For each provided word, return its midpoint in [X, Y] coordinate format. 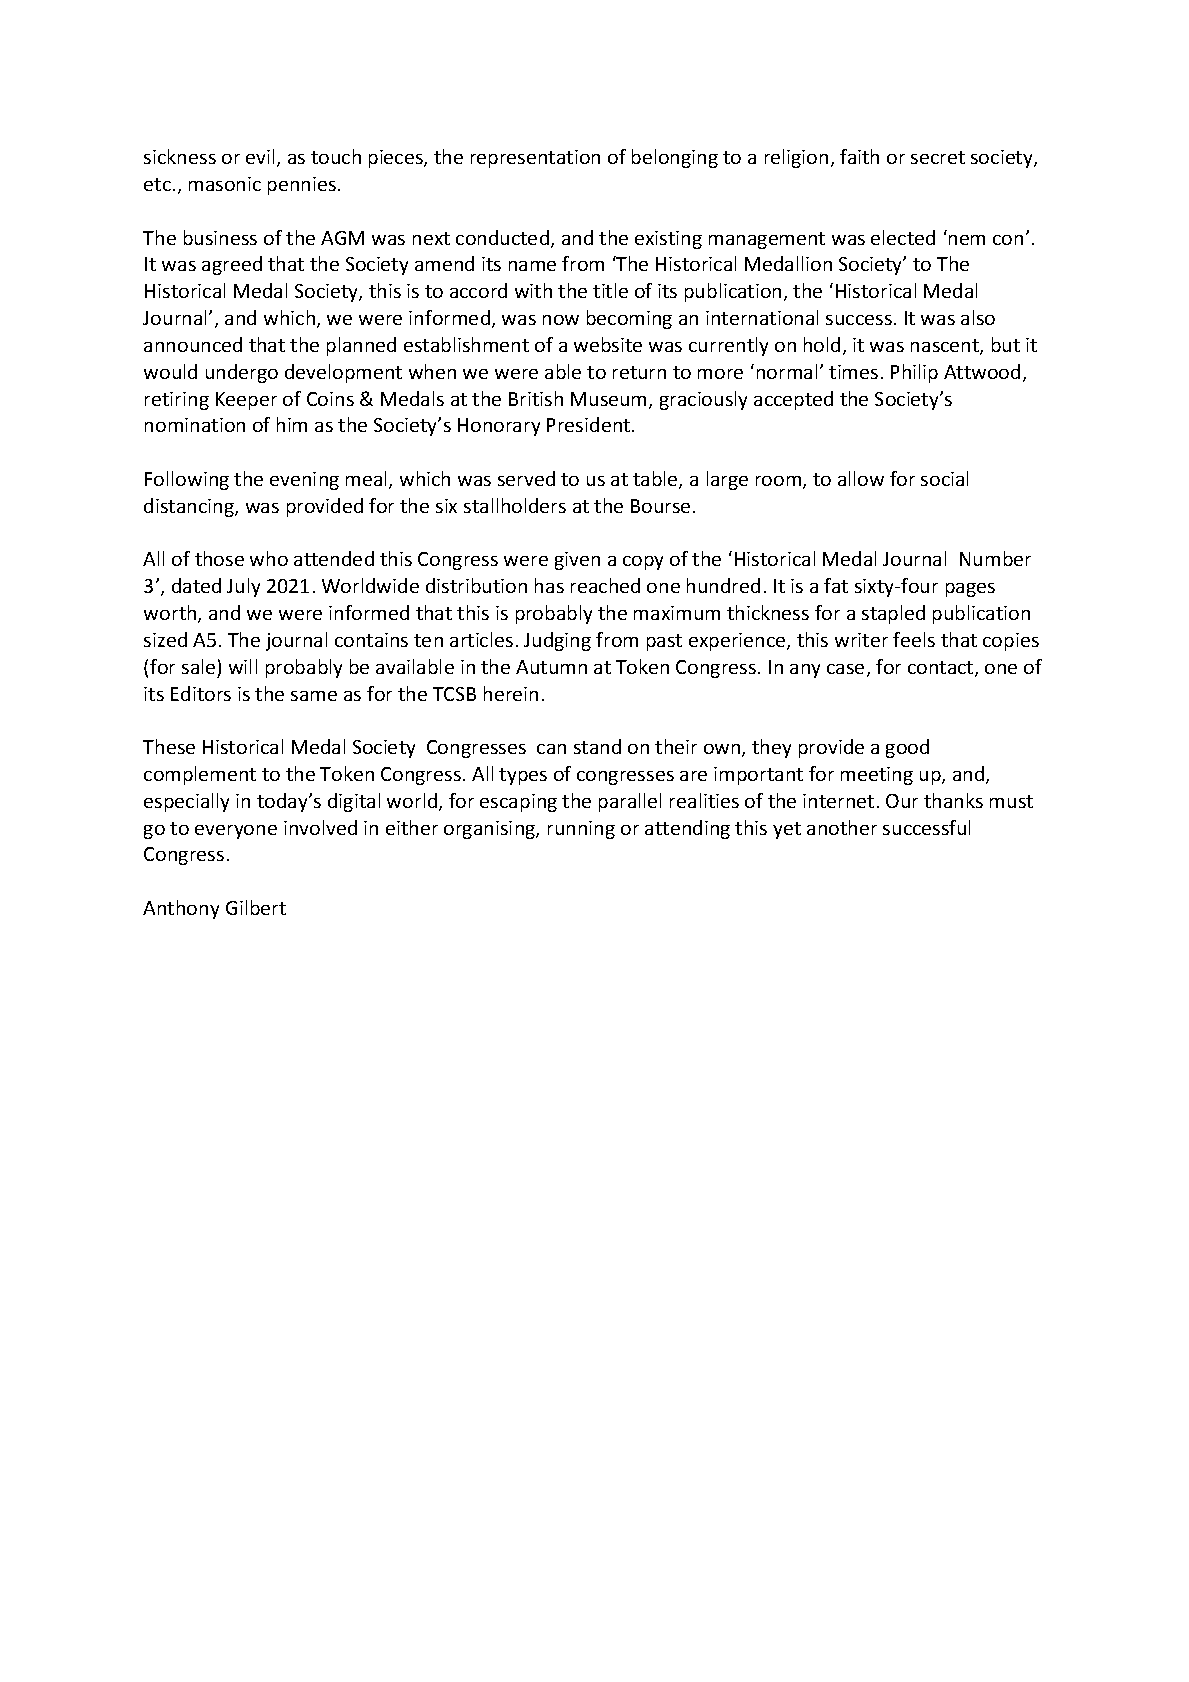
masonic [225, 184]
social [944, 478]
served [526, 478]
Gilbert [256, 907]
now [561, 320]
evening [304, 481]
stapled [893, 614]
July [243, 587]
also [978, 317]
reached [605, 585]
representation [535, 159]
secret [938, 157]
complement [200, 775]
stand [597, 746]
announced [193, 344]
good [907, 748]
